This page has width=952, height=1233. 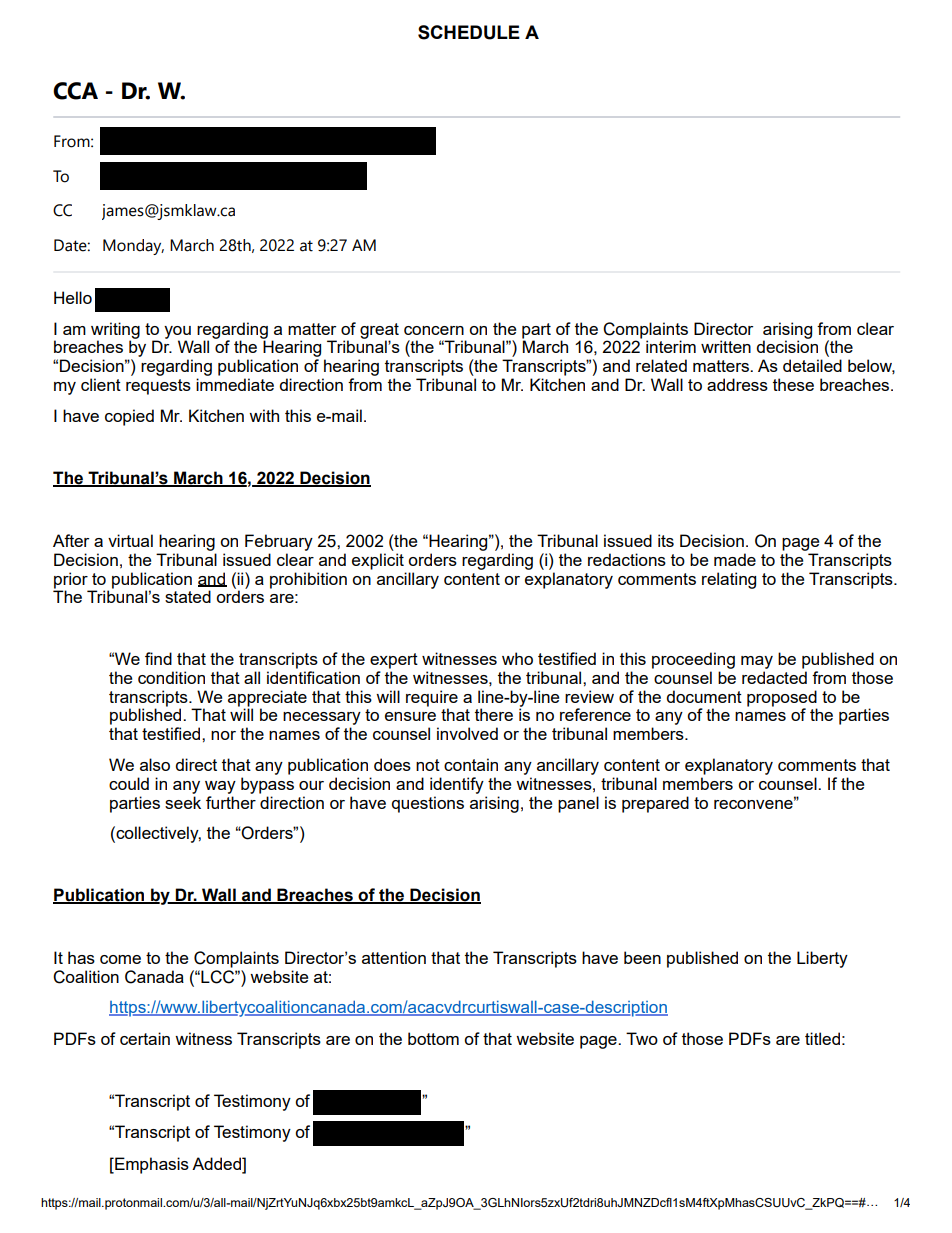 What do you see at coordinates (130, 540) in the page?
I see `virtual` at bounding box center [130, 540].
